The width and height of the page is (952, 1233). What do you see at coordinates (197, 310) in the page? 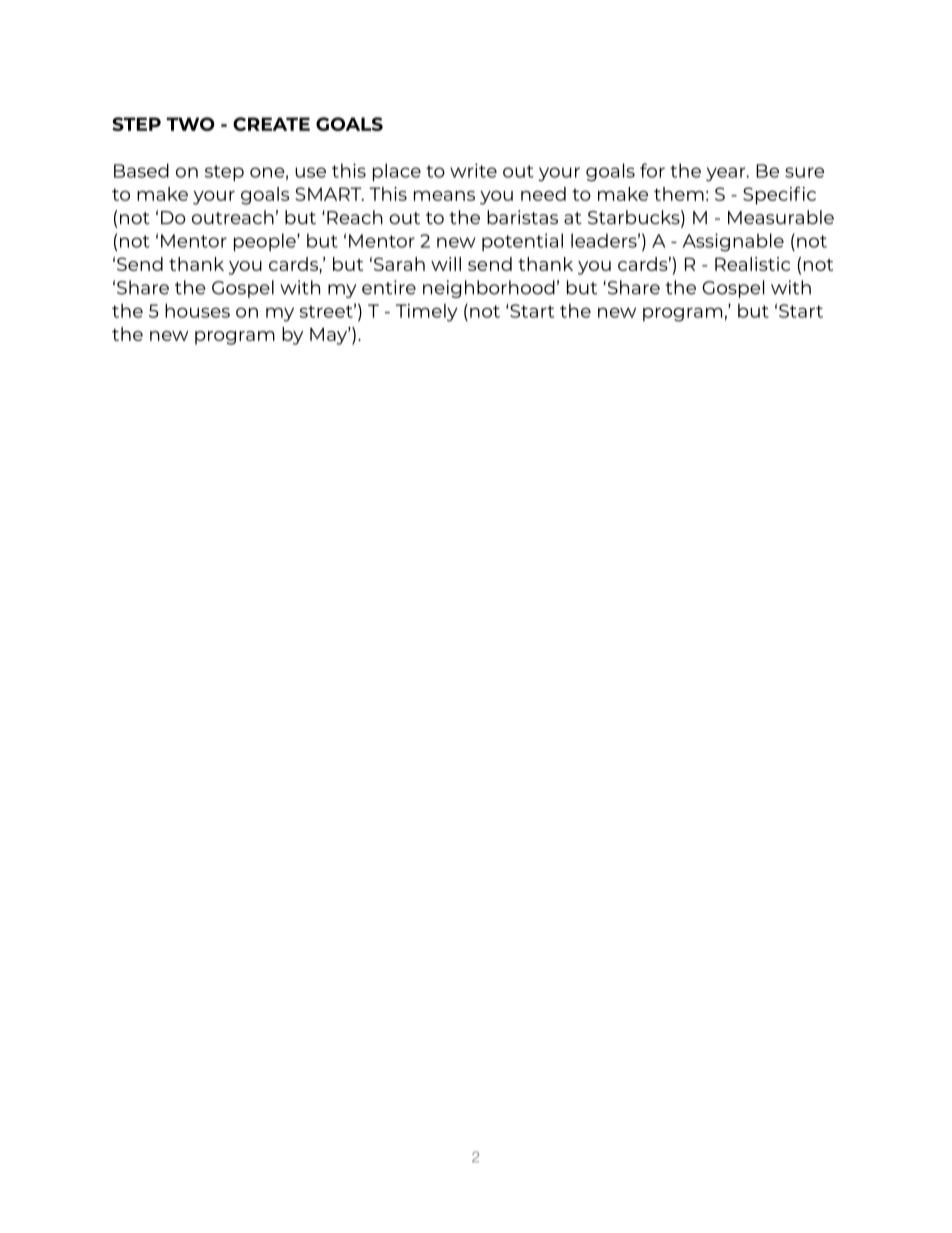
I see `houses` at bounding box center [197, 310].
